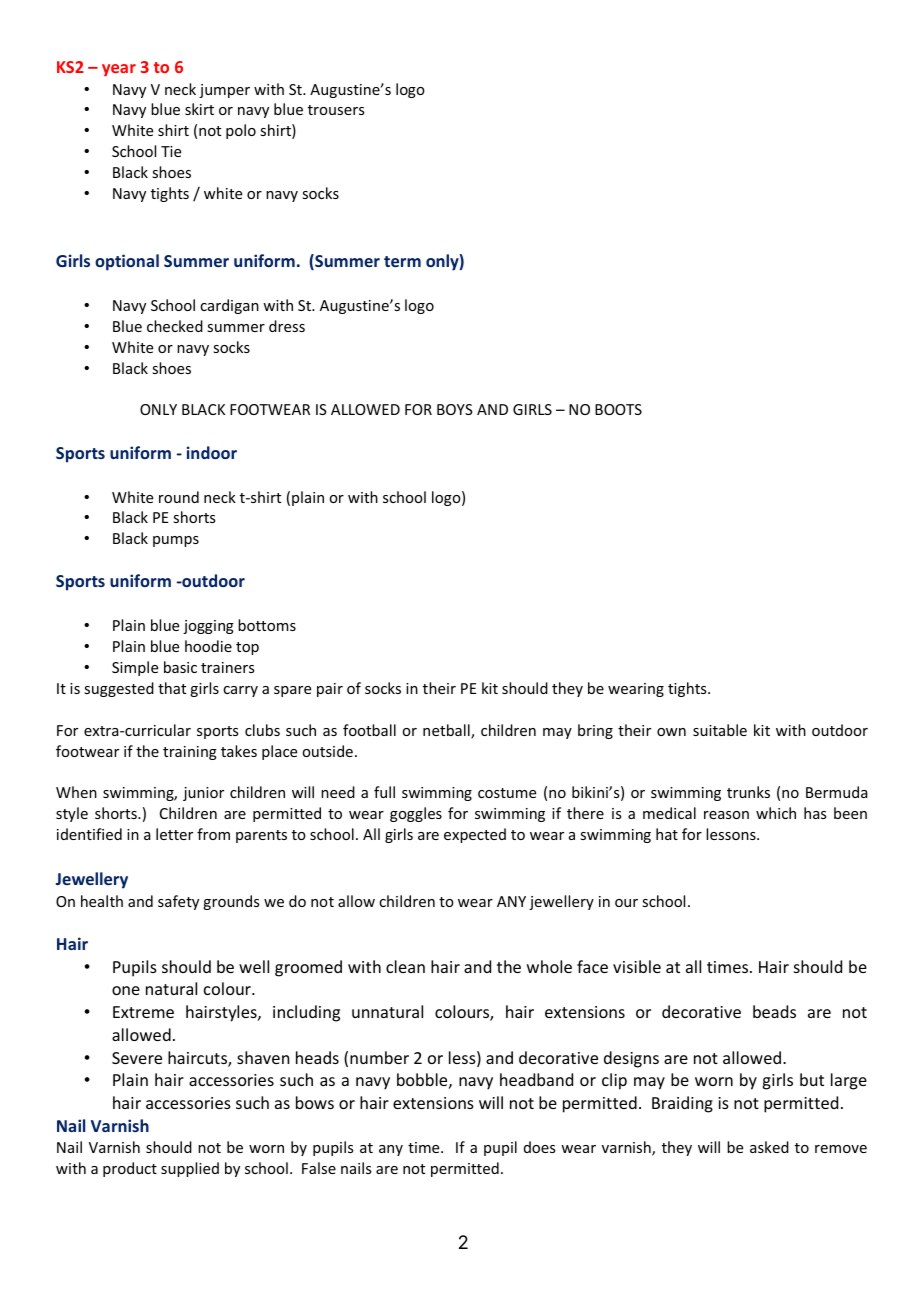  Describe the element at coordinates (507, 793) in the document. I see `costume` at that location.
